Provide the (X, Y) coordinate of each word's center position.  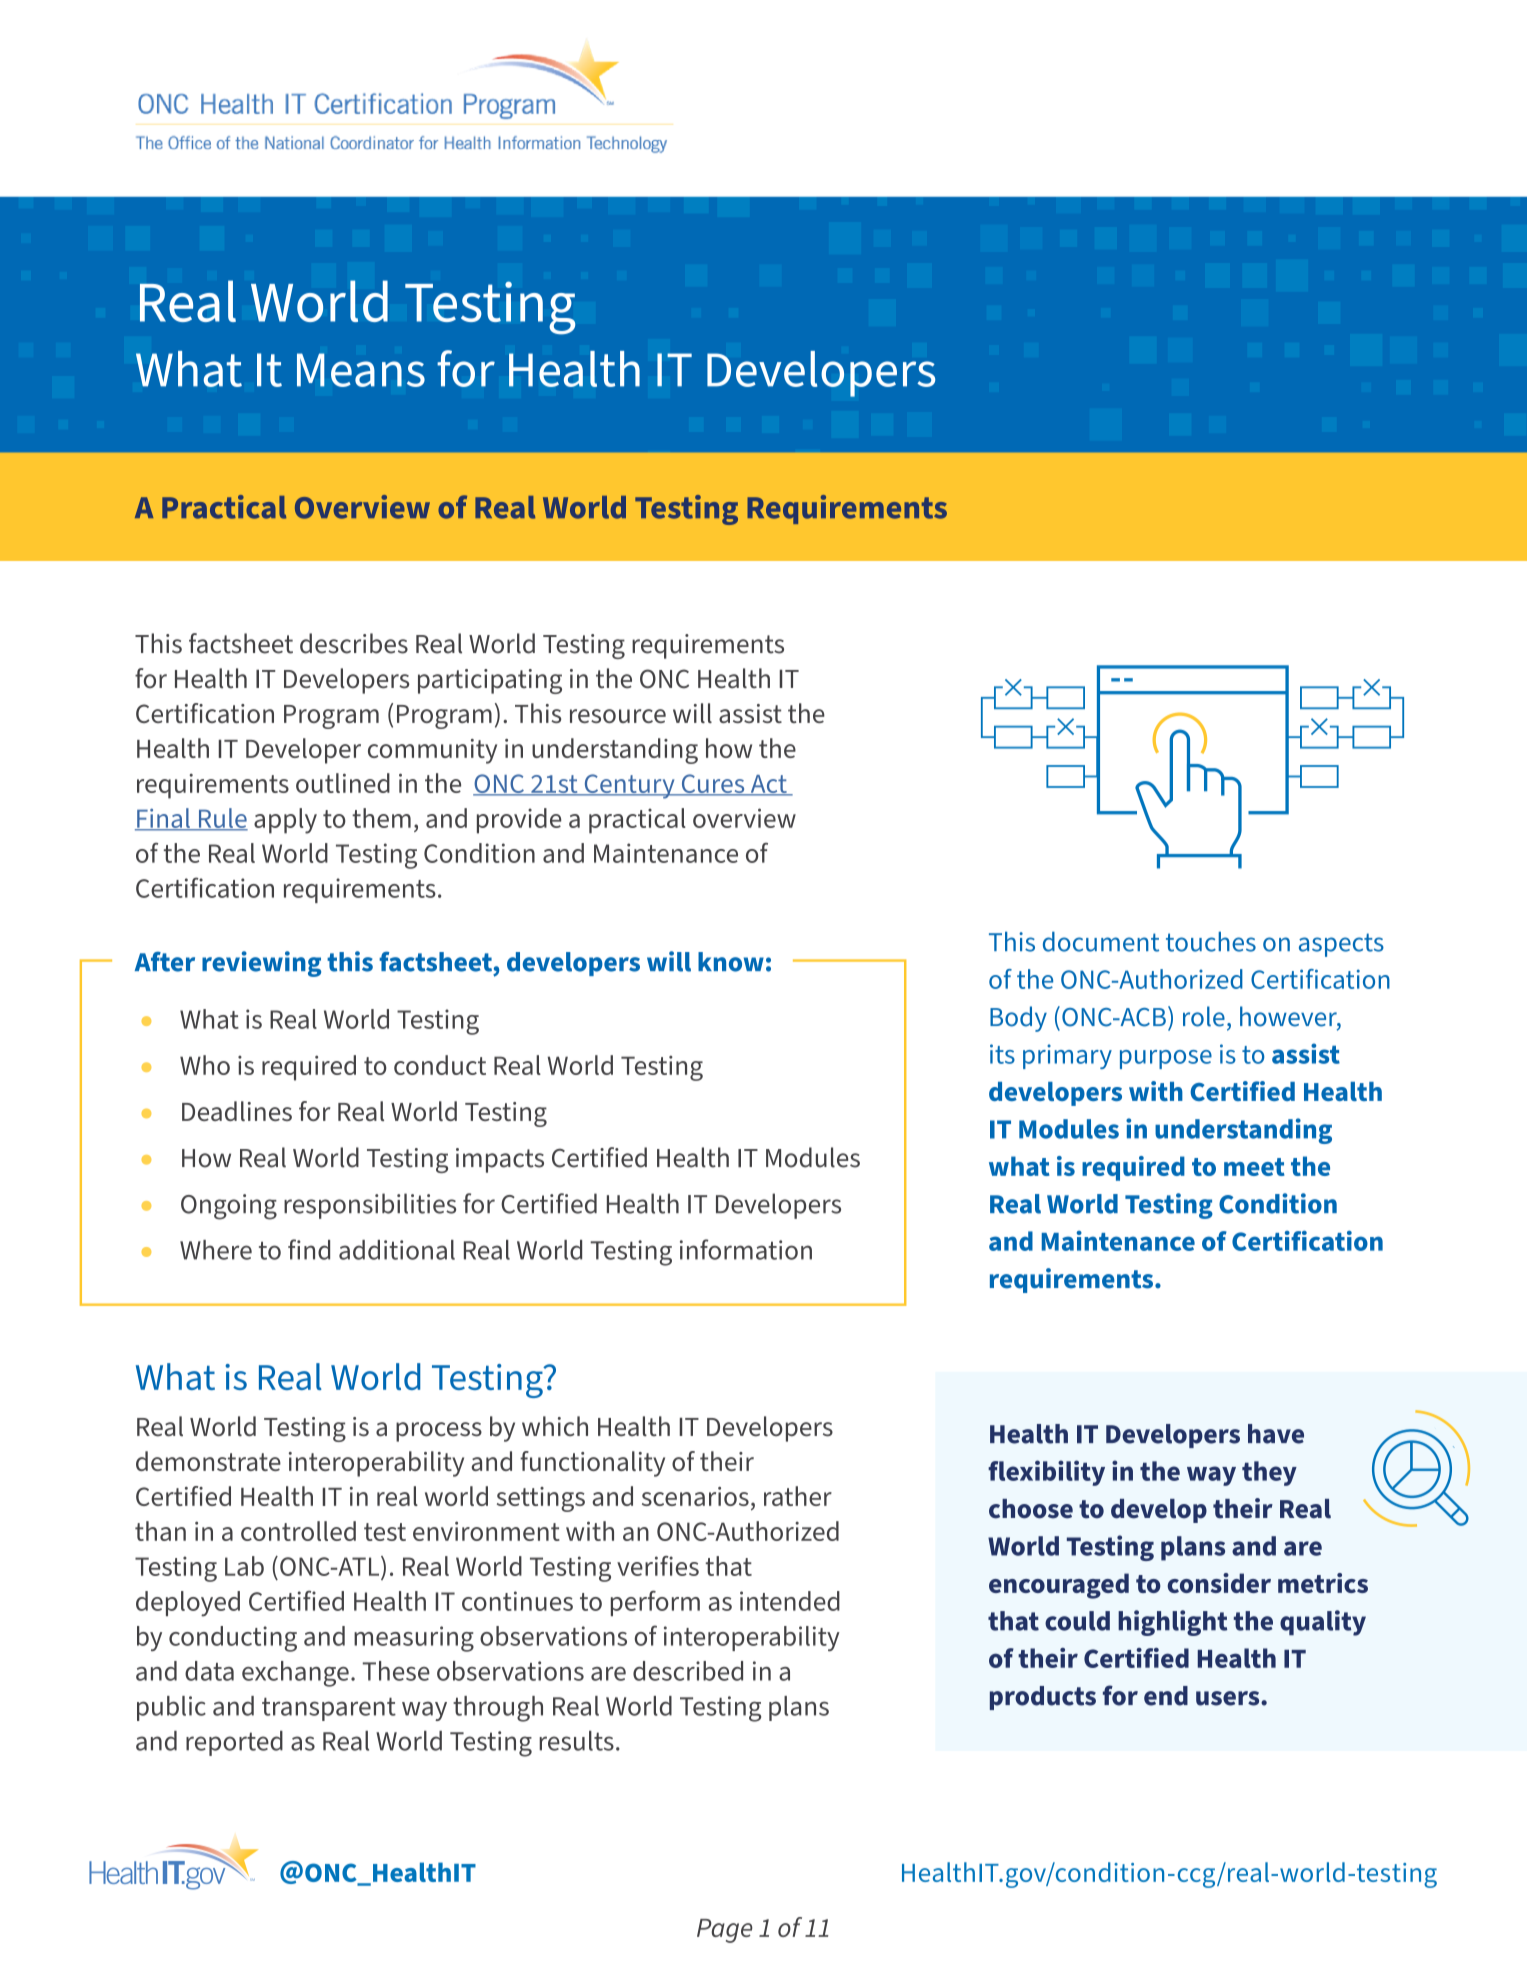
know (731, 962)
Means (361, 370)
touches (1211, 941)
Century (629, 786)
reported (234, 1743)
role (1204, 1016)
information (746, 1249)
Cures (713, 785)
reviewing (261, 964)
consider (1219, 1583)
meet (1254, 1167)
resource (618, 716)
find (309, 1249)
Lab (244, 1566)
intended (790, 1601)
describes (354, 643)
